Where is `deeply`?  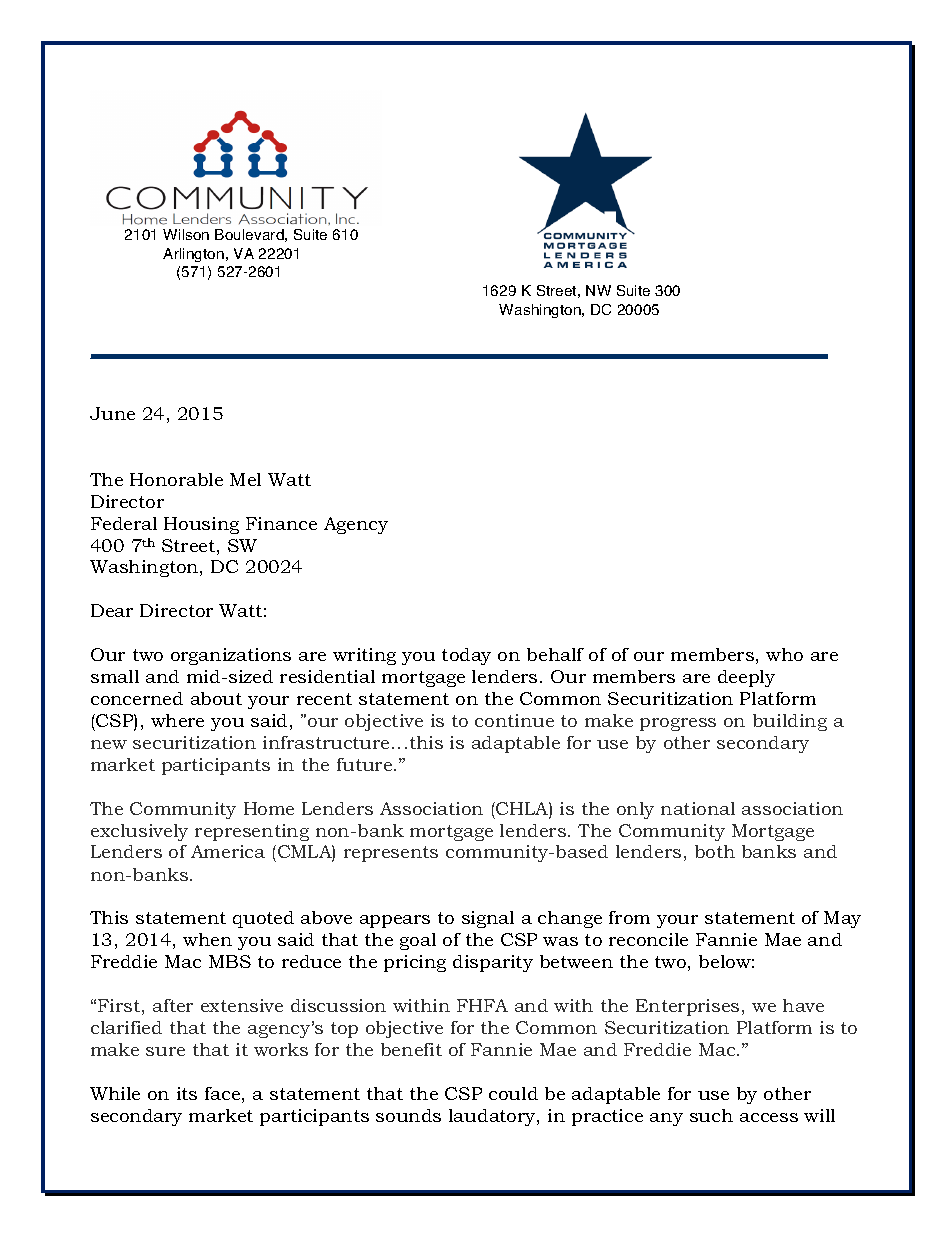 deeply is located at coordinates (746, 678).
